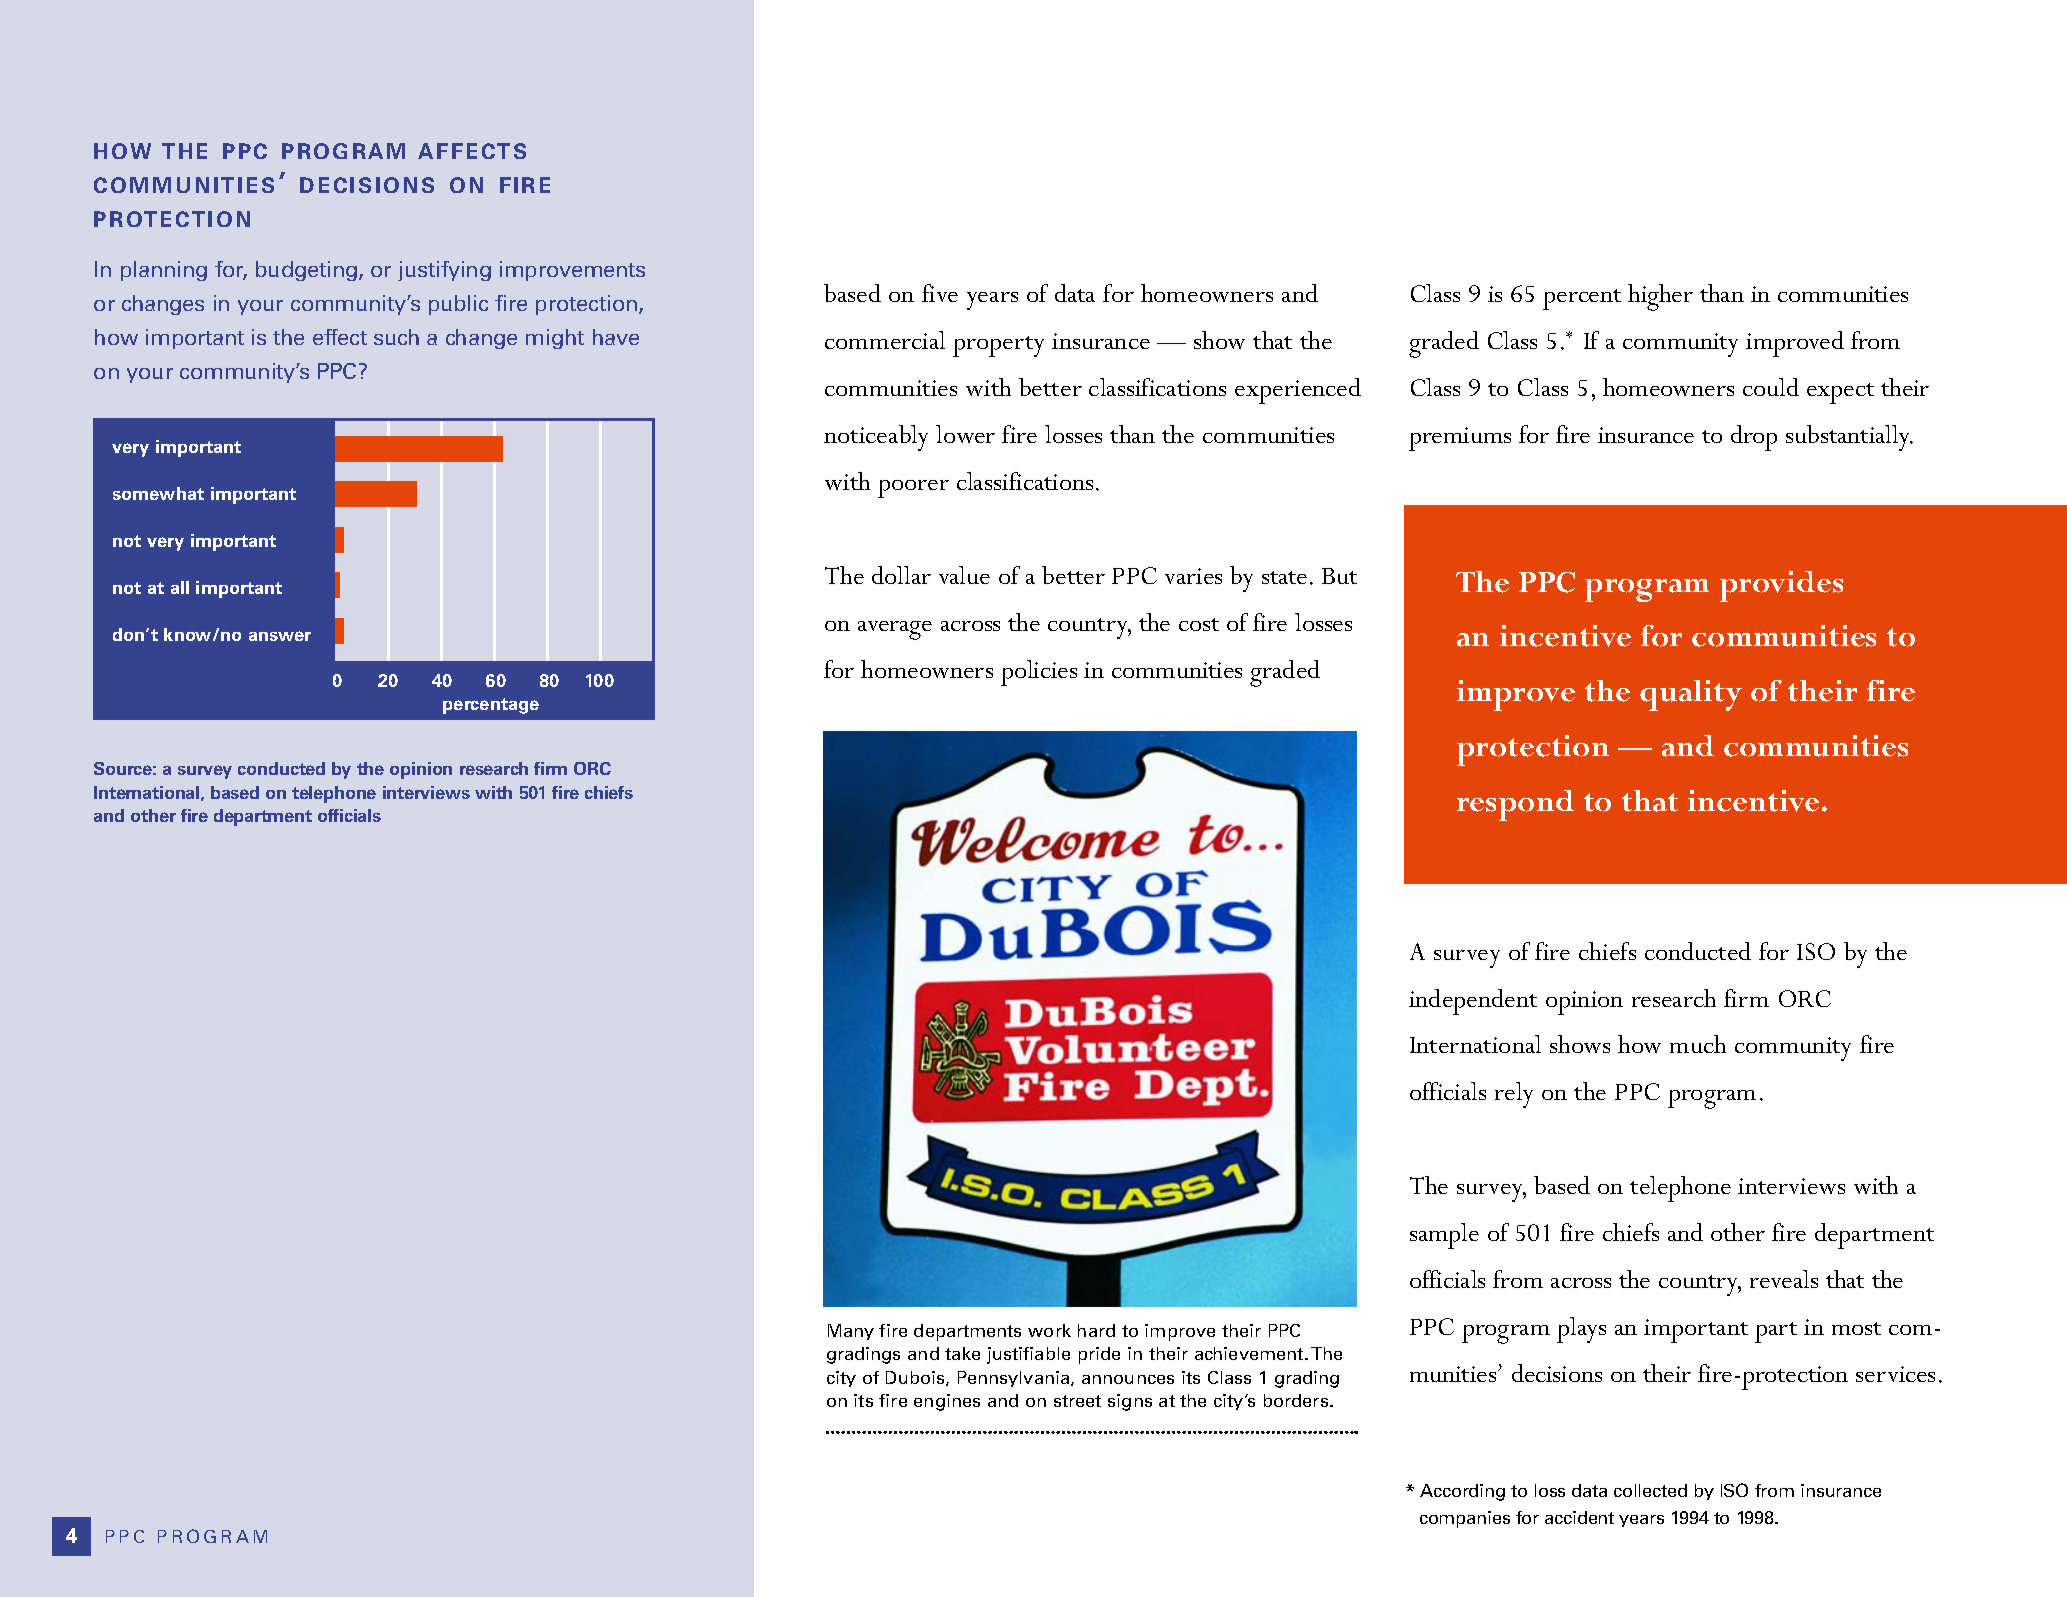  I want to click on Dubois, so click(916, 1378).
